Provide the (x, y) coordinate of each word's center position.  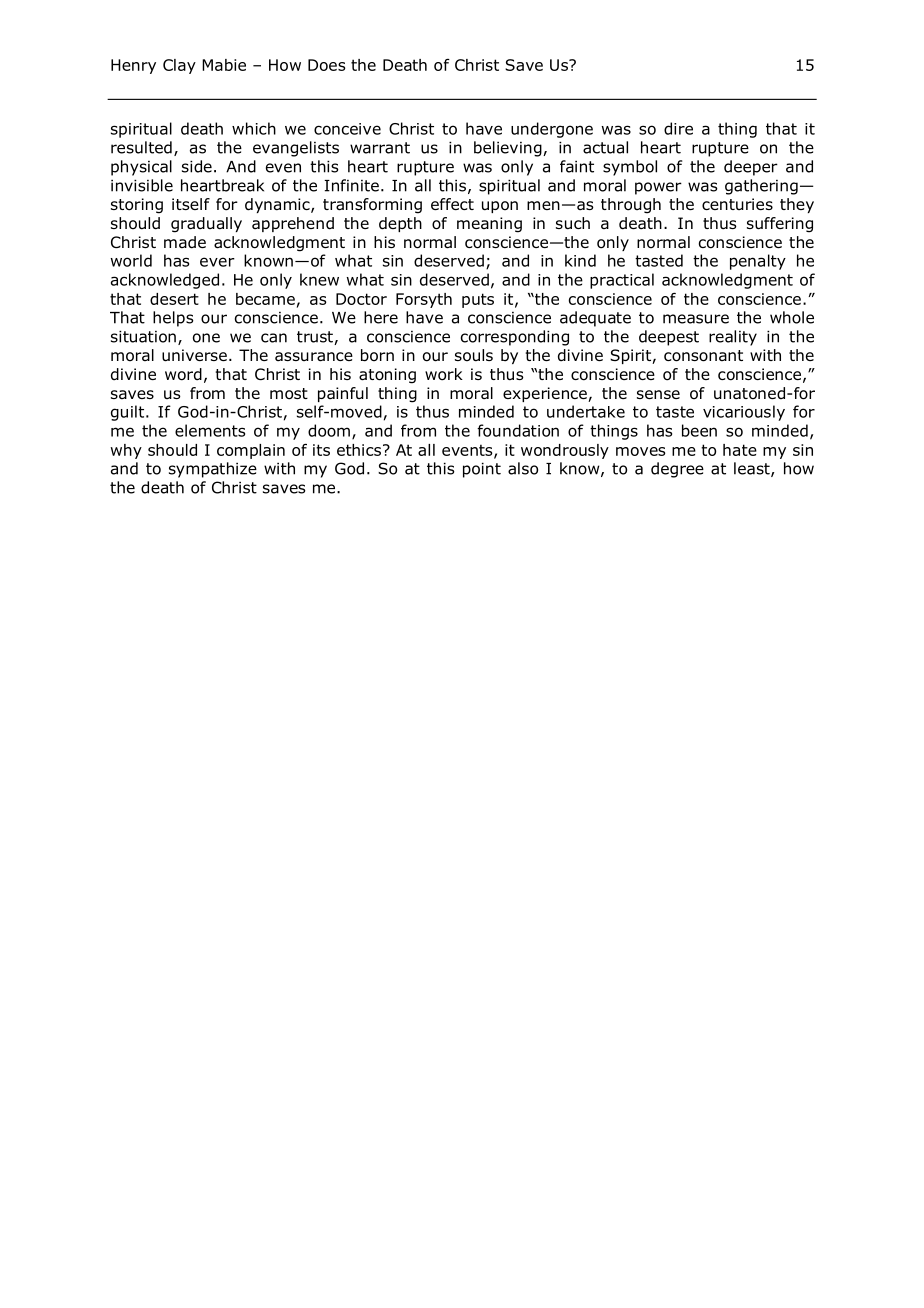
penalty (758, 262)
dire (678, 128)
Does (326, 65)
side (197, 166)
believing (509, 149)
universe (194, 355)
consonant (703, 356)
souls (474, 355)
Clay (179, 66)
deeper (751, 168)
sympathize (213, 470)
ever (217, 262)
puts (478, 300)
